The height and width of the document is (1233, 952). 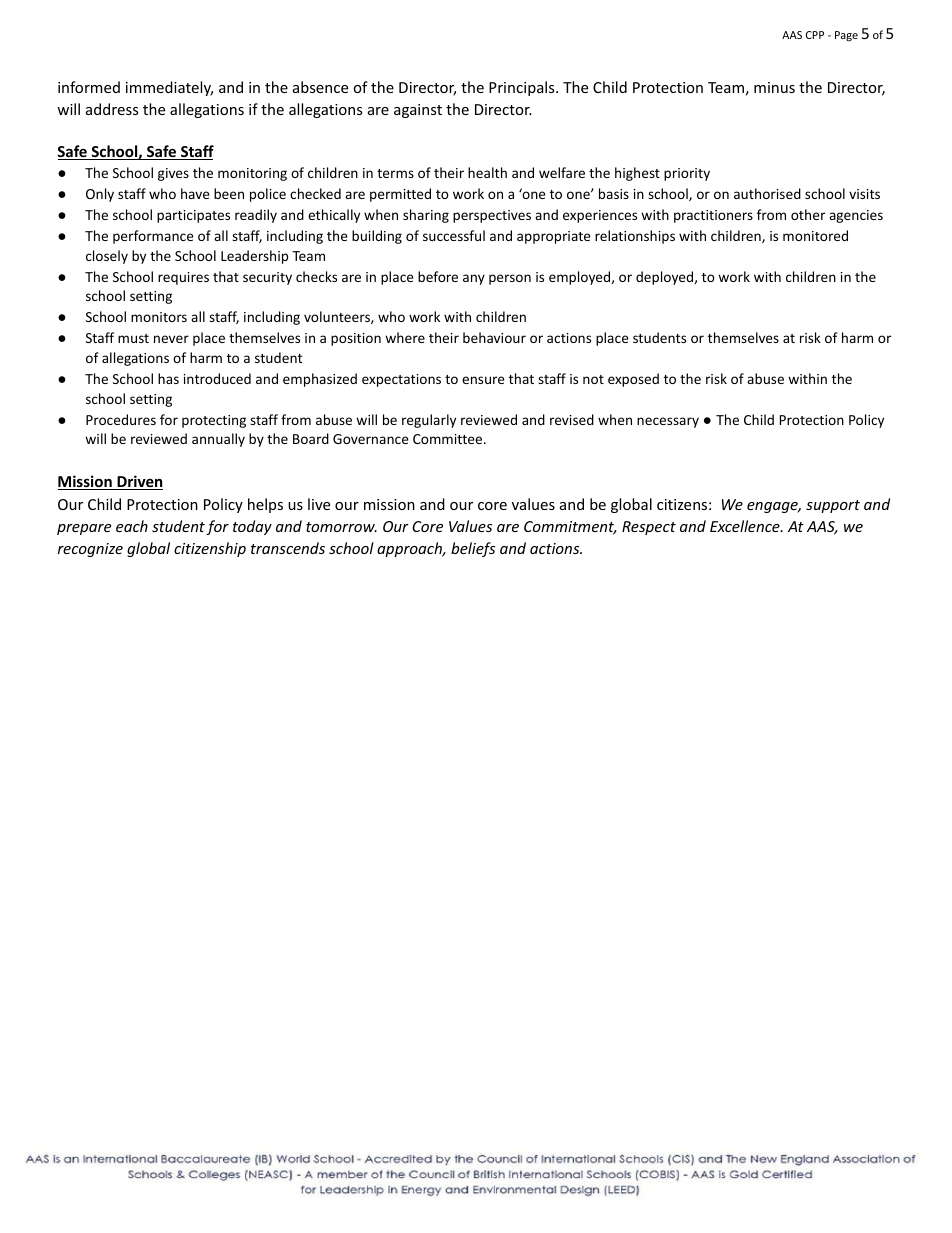 What do you see at coordinates (668, 422) in the document?
I see `necessary` at bounding box center [668, 422].
